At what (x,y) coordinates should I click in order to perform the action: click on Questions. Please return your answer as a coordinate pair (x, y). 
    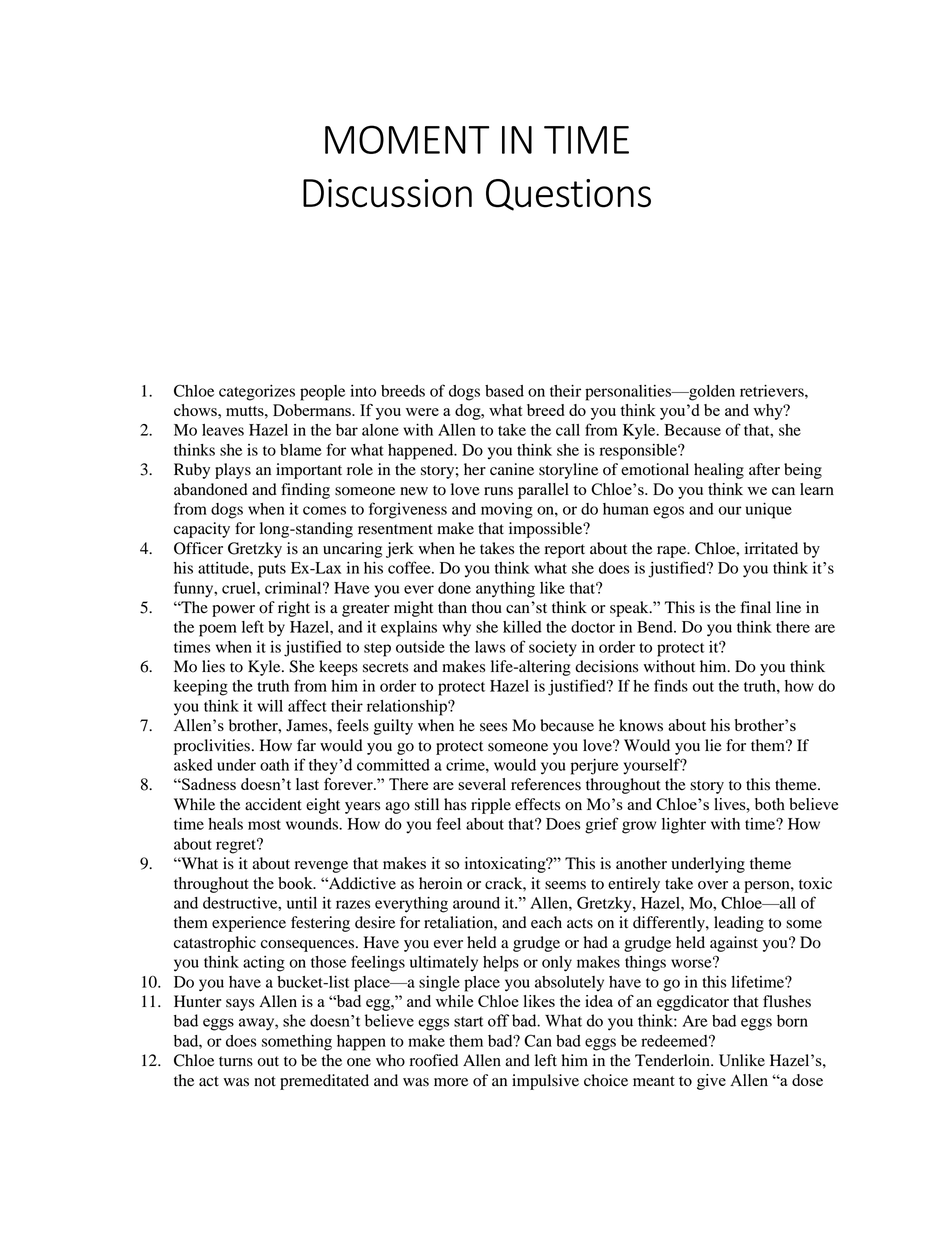
    Looking at the image, I should click on (568, 195).
